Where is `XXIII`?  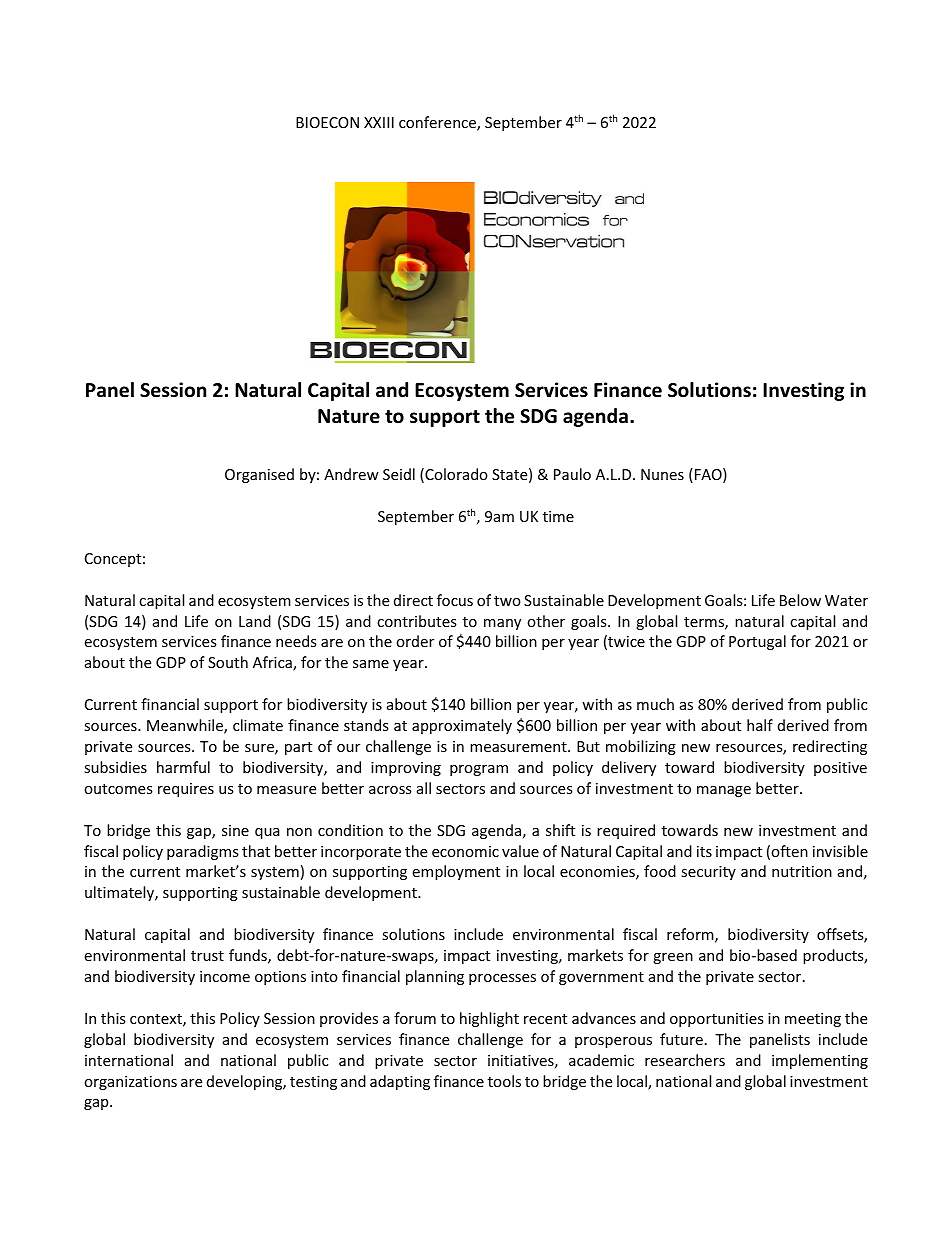 XXIII is located at coordinates (379, 122).
